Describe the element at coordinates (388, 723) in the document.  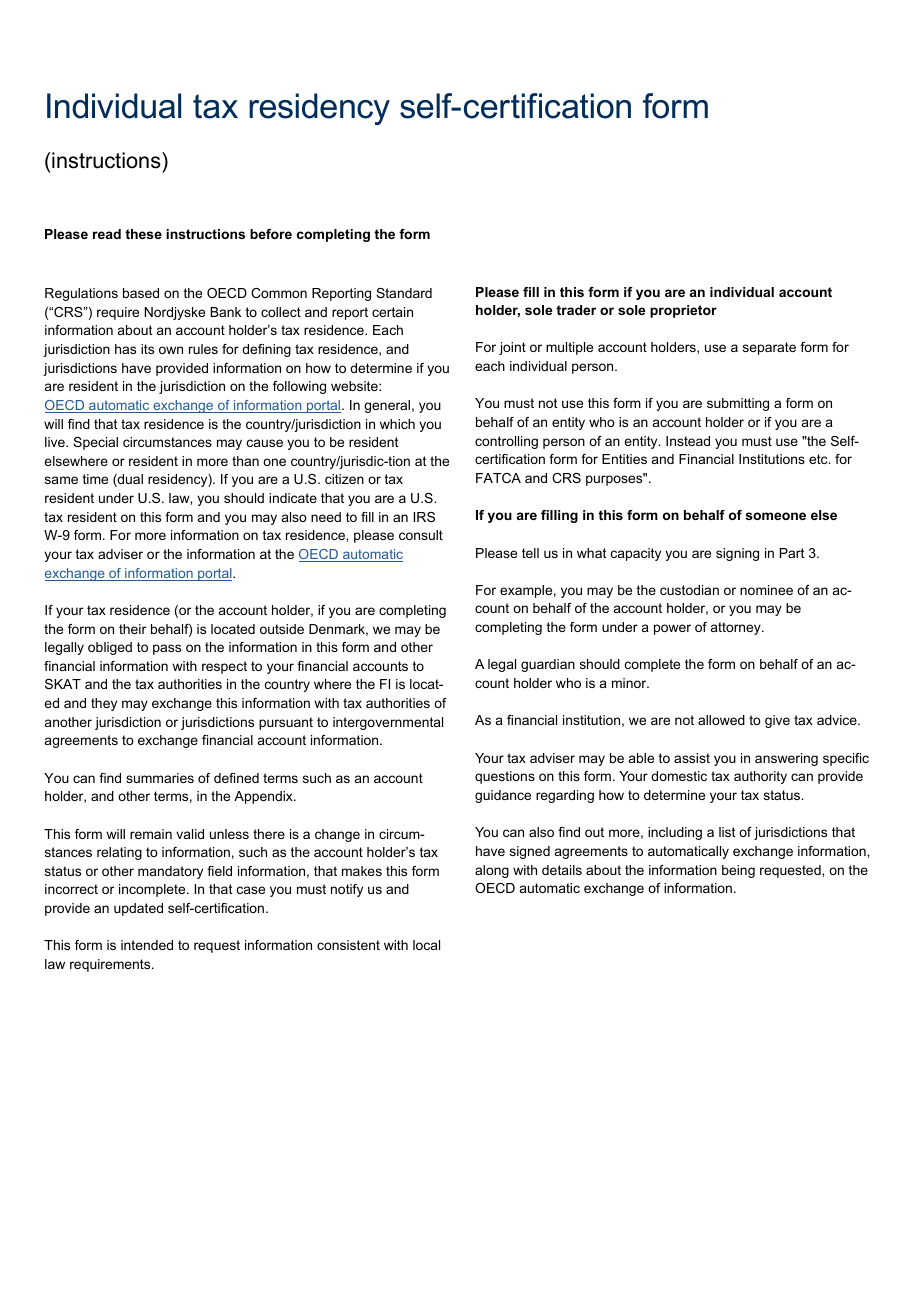
I see `intergovernmental` at that location.
